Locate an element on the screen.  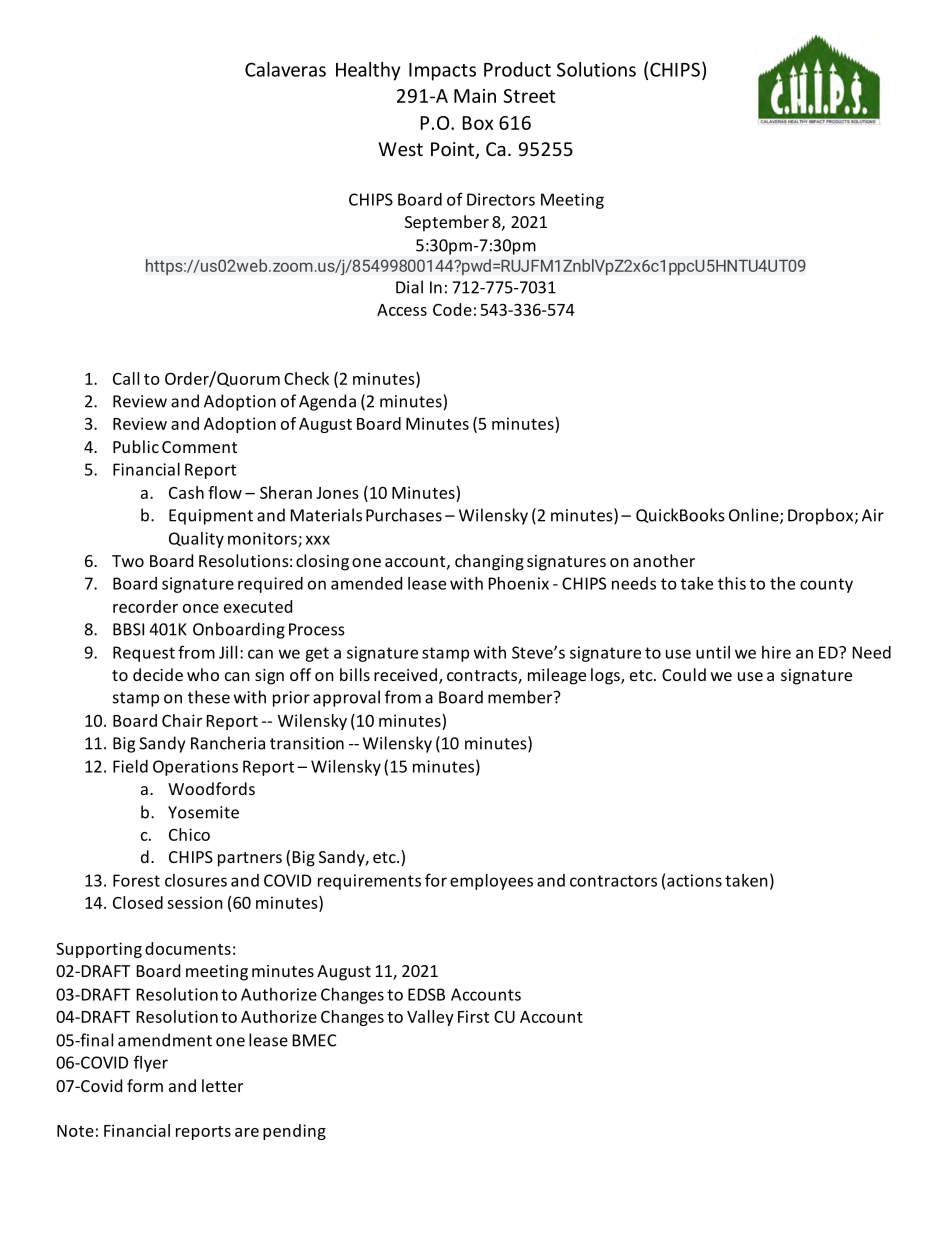
Online is located at coordinates (755, 516).
